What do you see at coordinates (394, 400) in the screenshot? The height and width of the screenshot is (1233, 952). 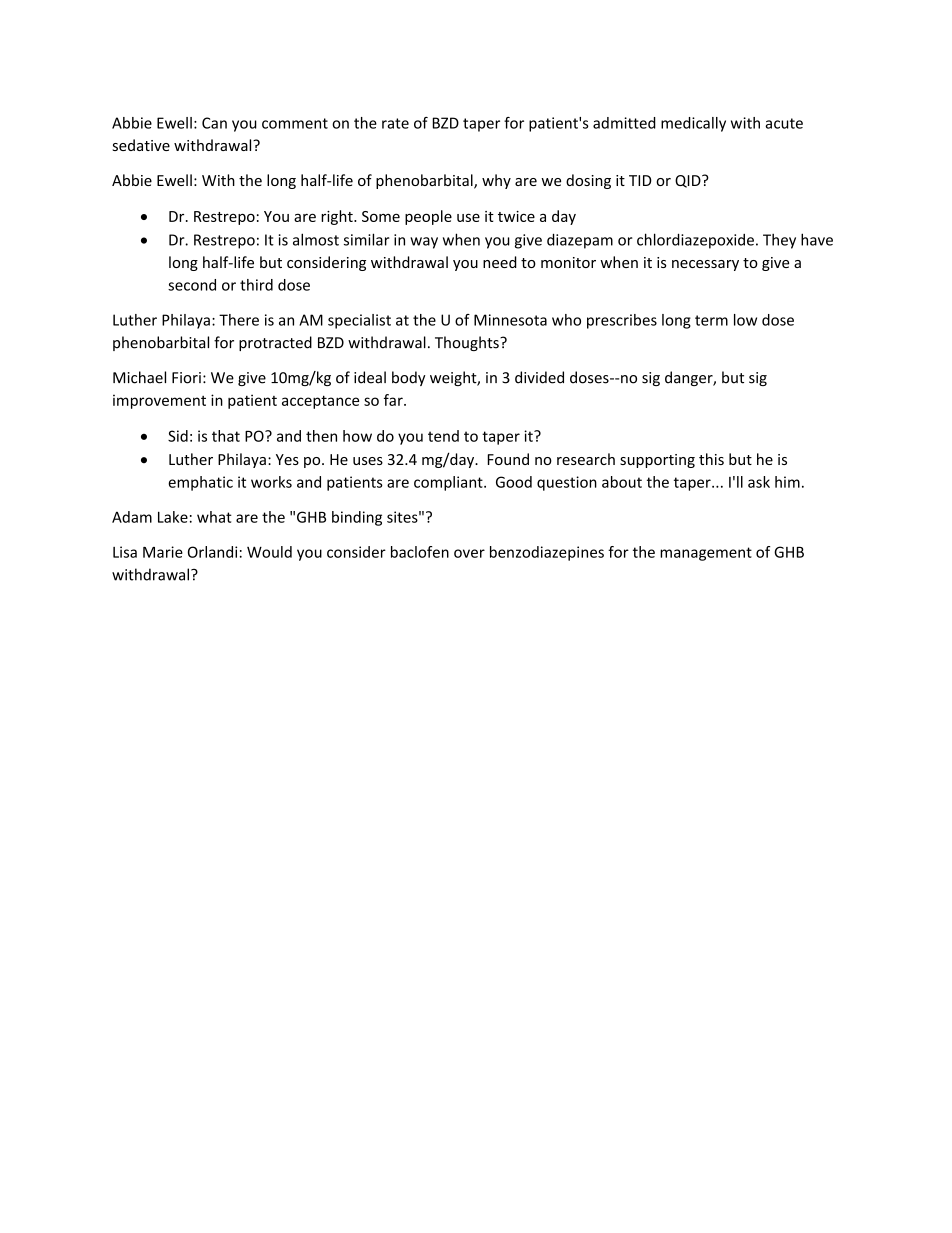 I see `far` at bounding box center [394, 400].
